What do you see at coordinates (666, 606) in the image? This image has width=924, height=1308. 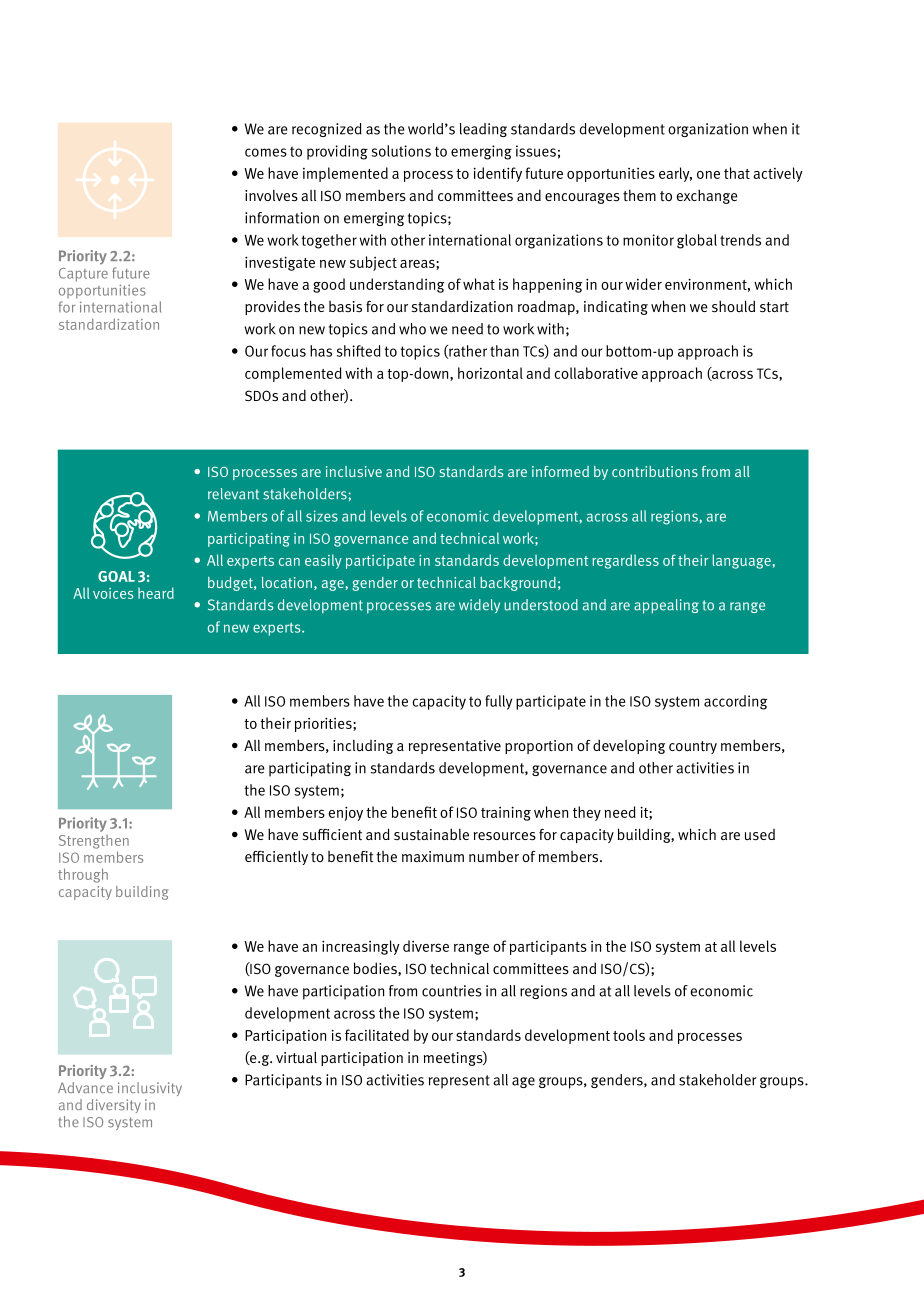 I see `appealing` at bounding box center [666, 606].
